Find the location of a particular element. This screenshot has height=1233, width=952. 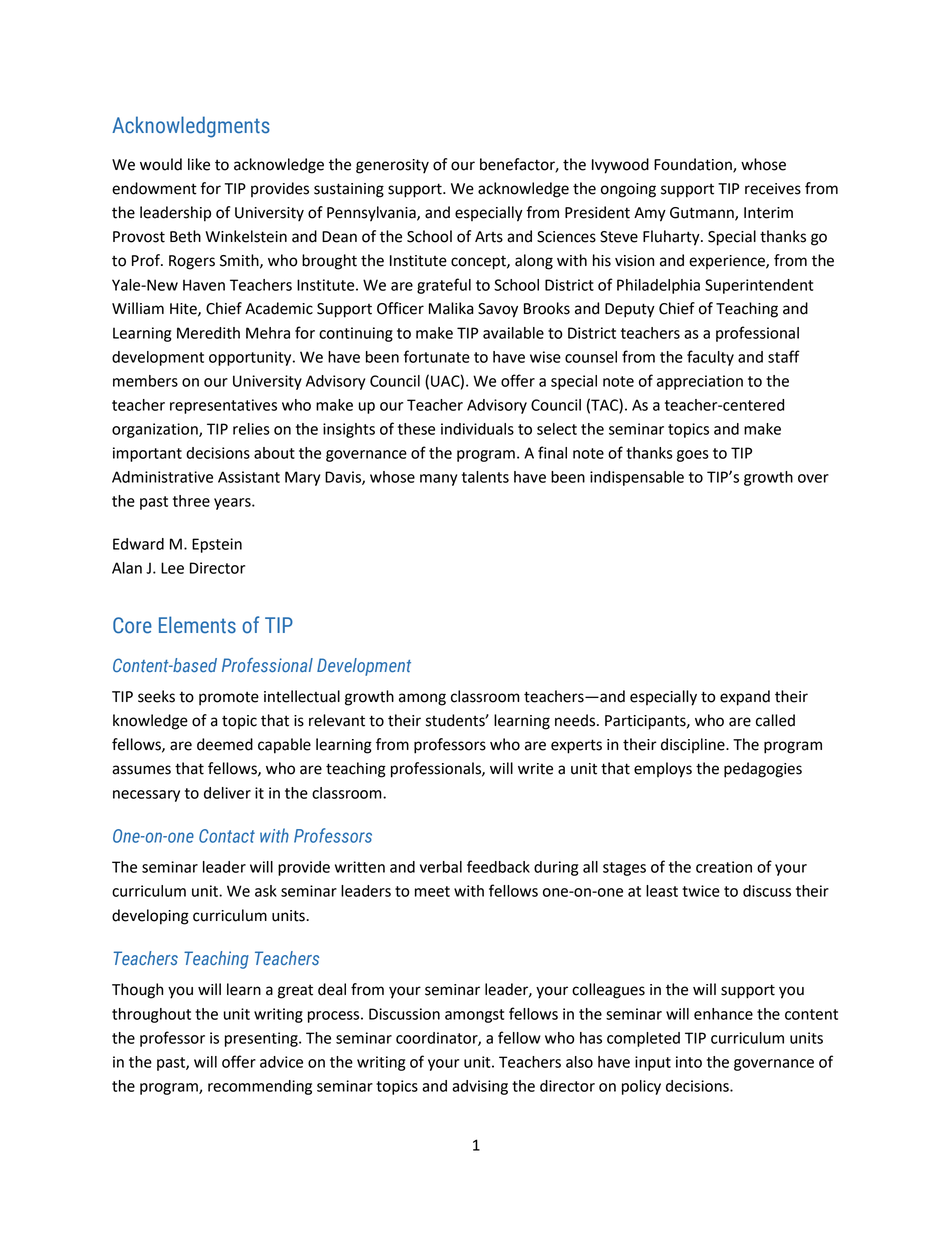

many is located at coordinates (438, 480).
